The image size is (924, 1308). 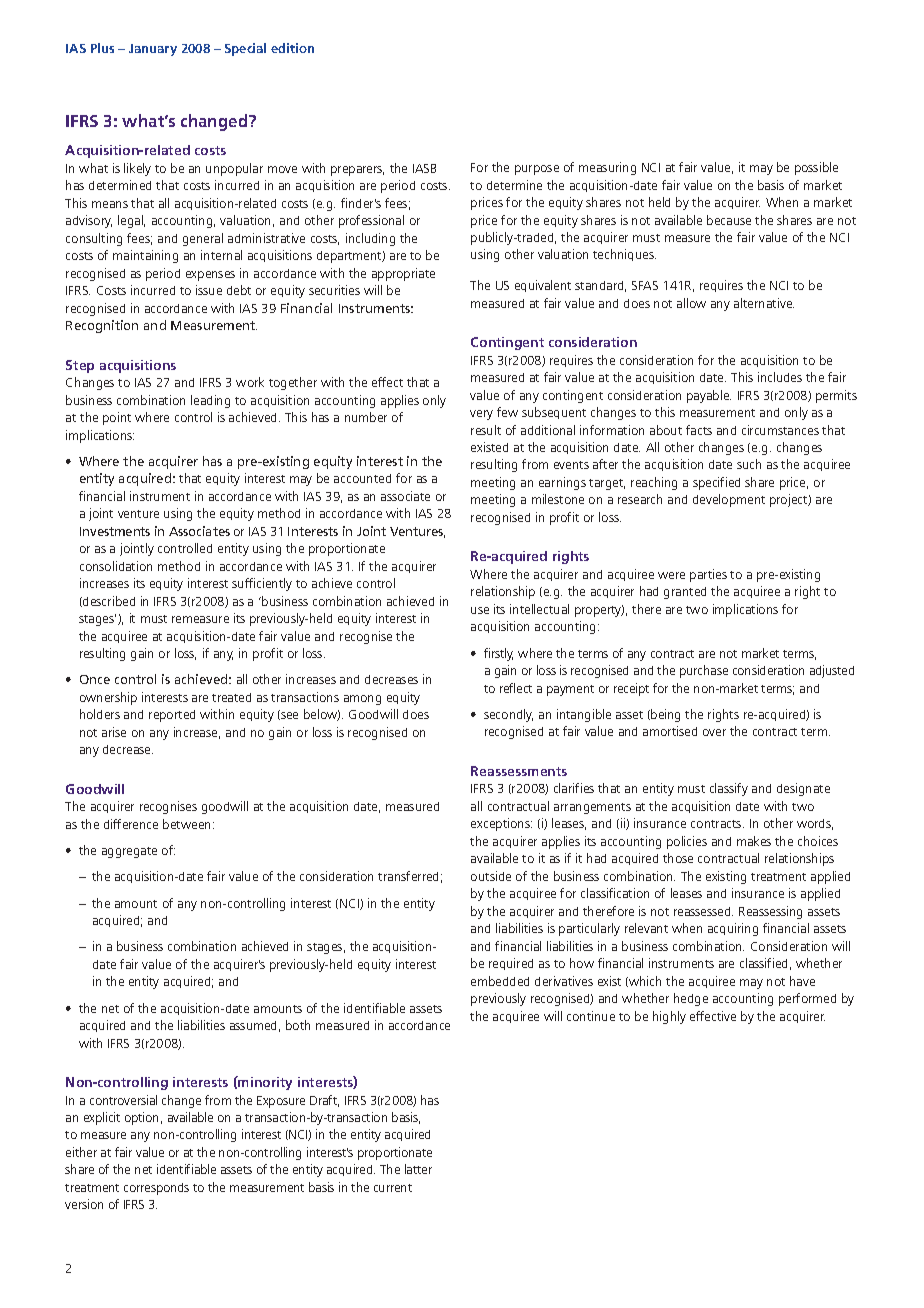 I want to click on firstly, so click(x=498, y=654).
